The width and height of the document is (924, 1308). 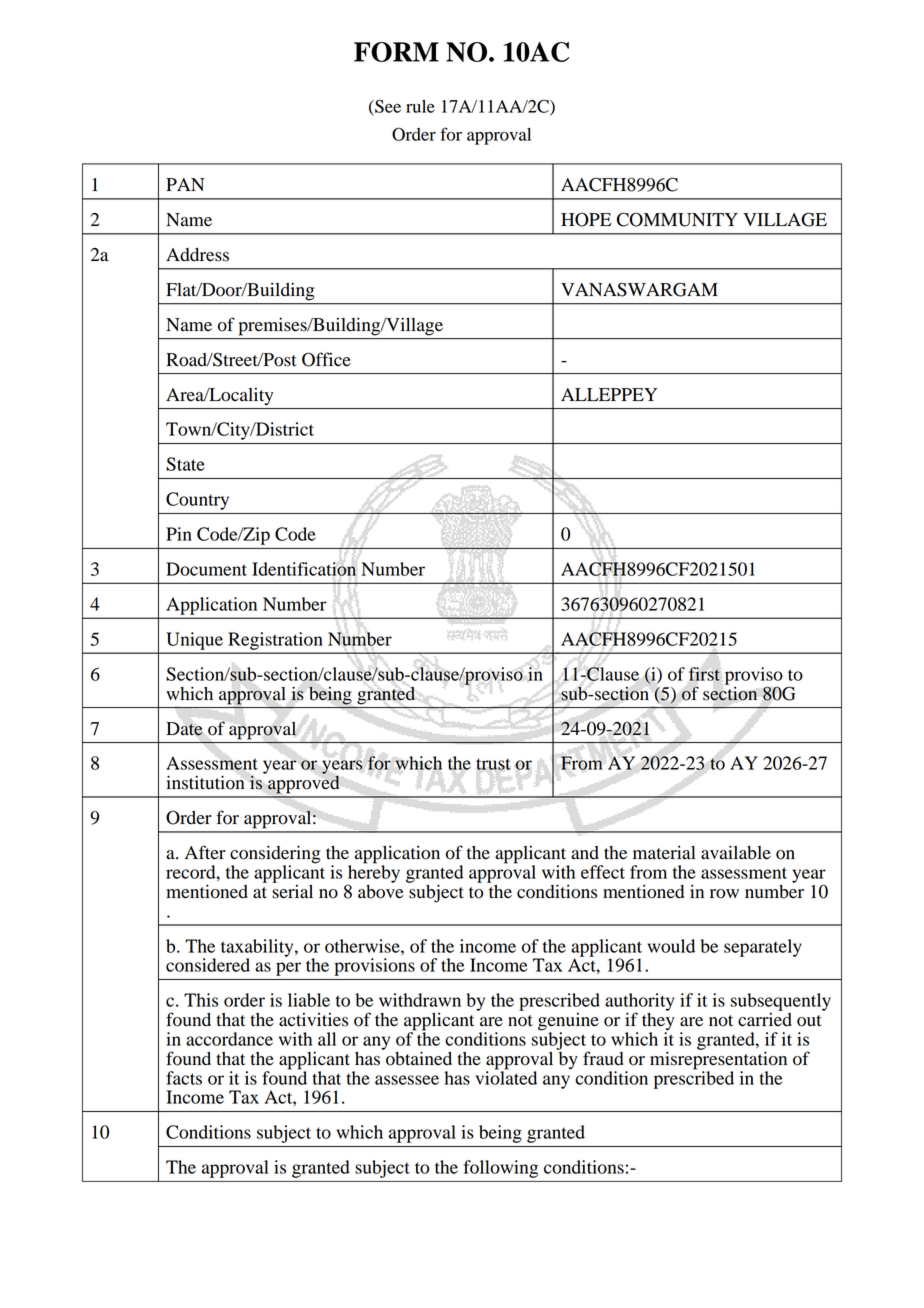 What do you see at coordinates (493, 764) in the document?
I see `trust` at bounding box center [493, 764].
